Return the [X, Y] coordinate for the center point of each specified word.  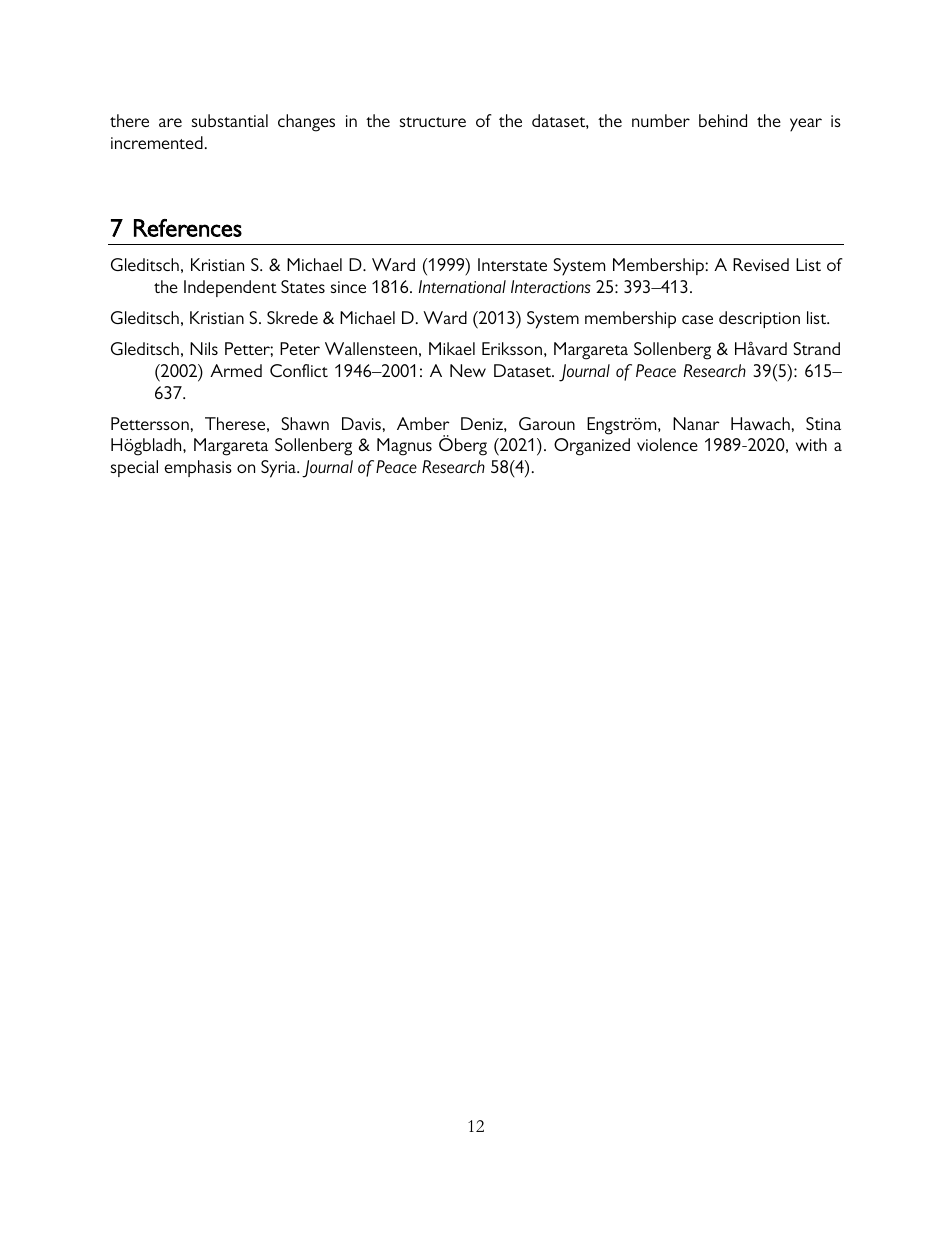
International [462, 286]
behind [723, 120]
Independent [230, 288]
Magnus [404, 447]
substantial [230, 120]
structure [433, 122]
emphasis [198, 468]
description [759, 319]
